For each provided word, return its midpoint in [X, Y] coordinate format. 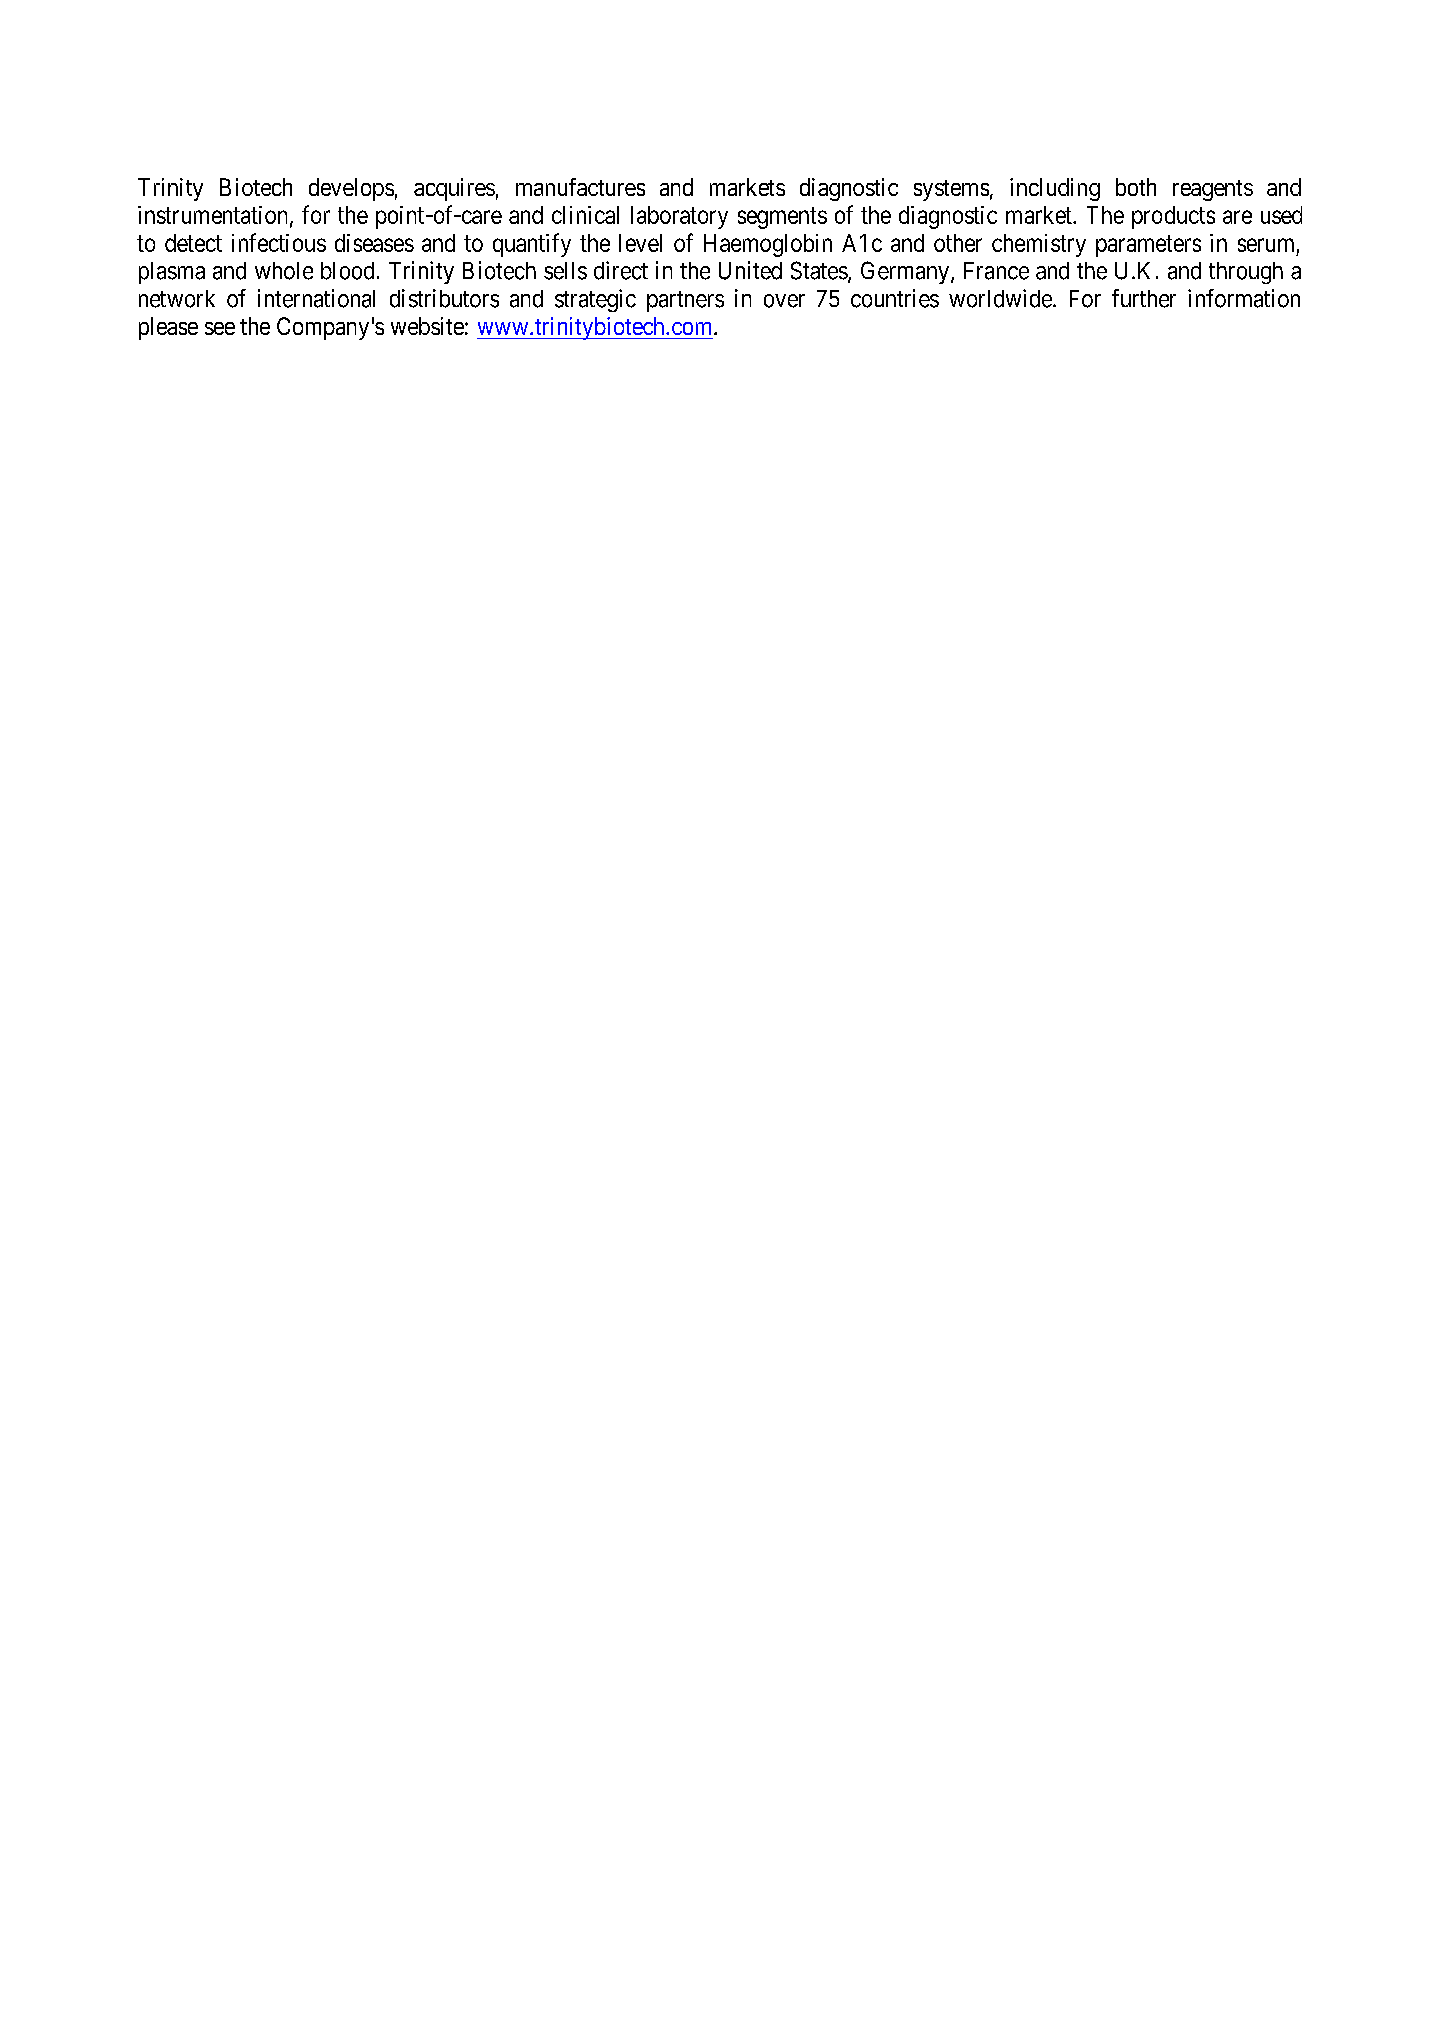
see [220, 328]
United [750, 270]
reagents [1213, 190]
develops [351, 189]
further [1144, 298]
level [640, 243]
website [427, 326]
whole [284, 271]
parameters [1148, 246]
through [1246, 273]
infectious [279, 242]
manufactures [580, 187]
